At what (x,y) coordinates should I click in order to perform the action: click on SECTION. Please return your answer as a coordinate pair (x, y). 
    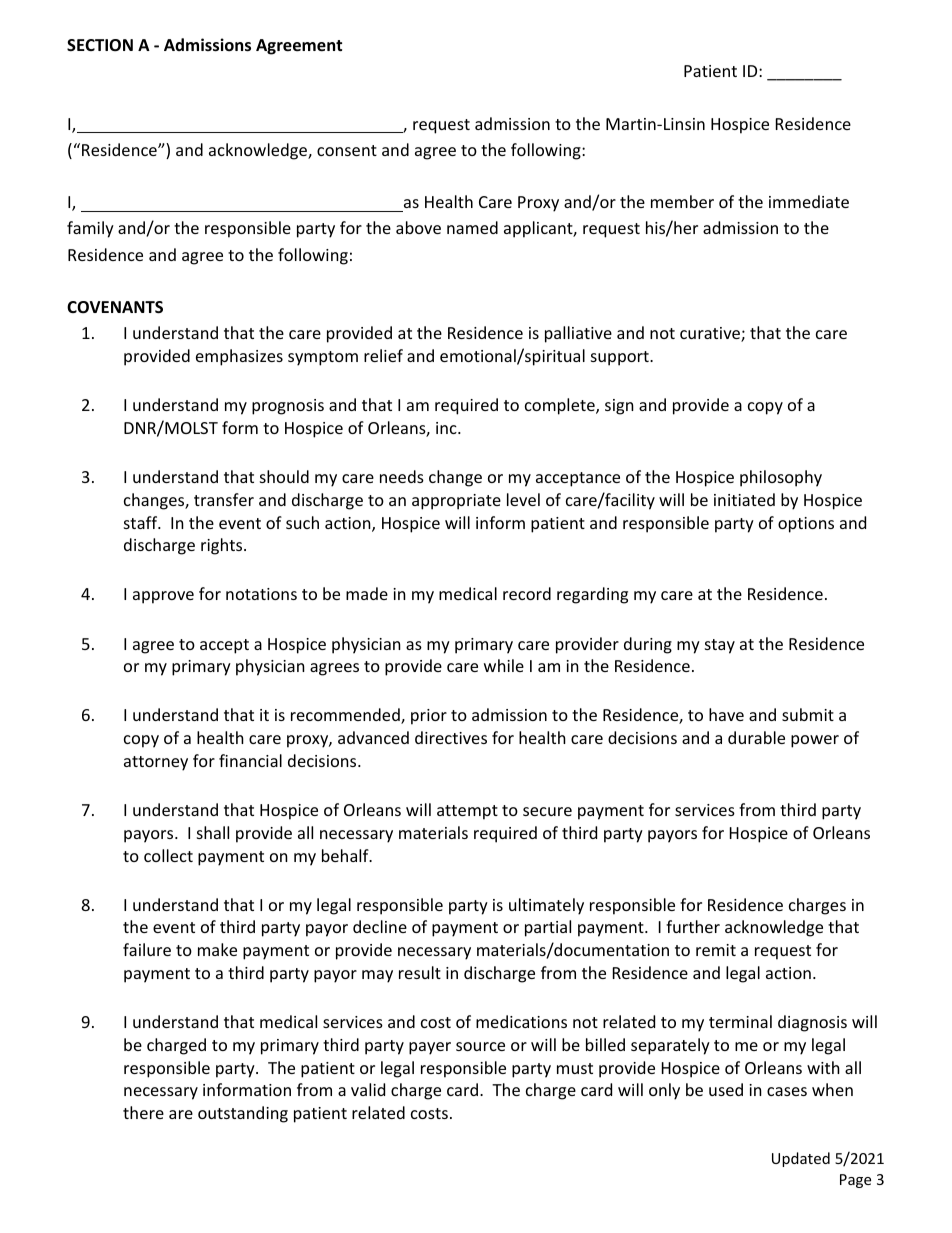
    Looking at the image, I should click on (100, 45).
